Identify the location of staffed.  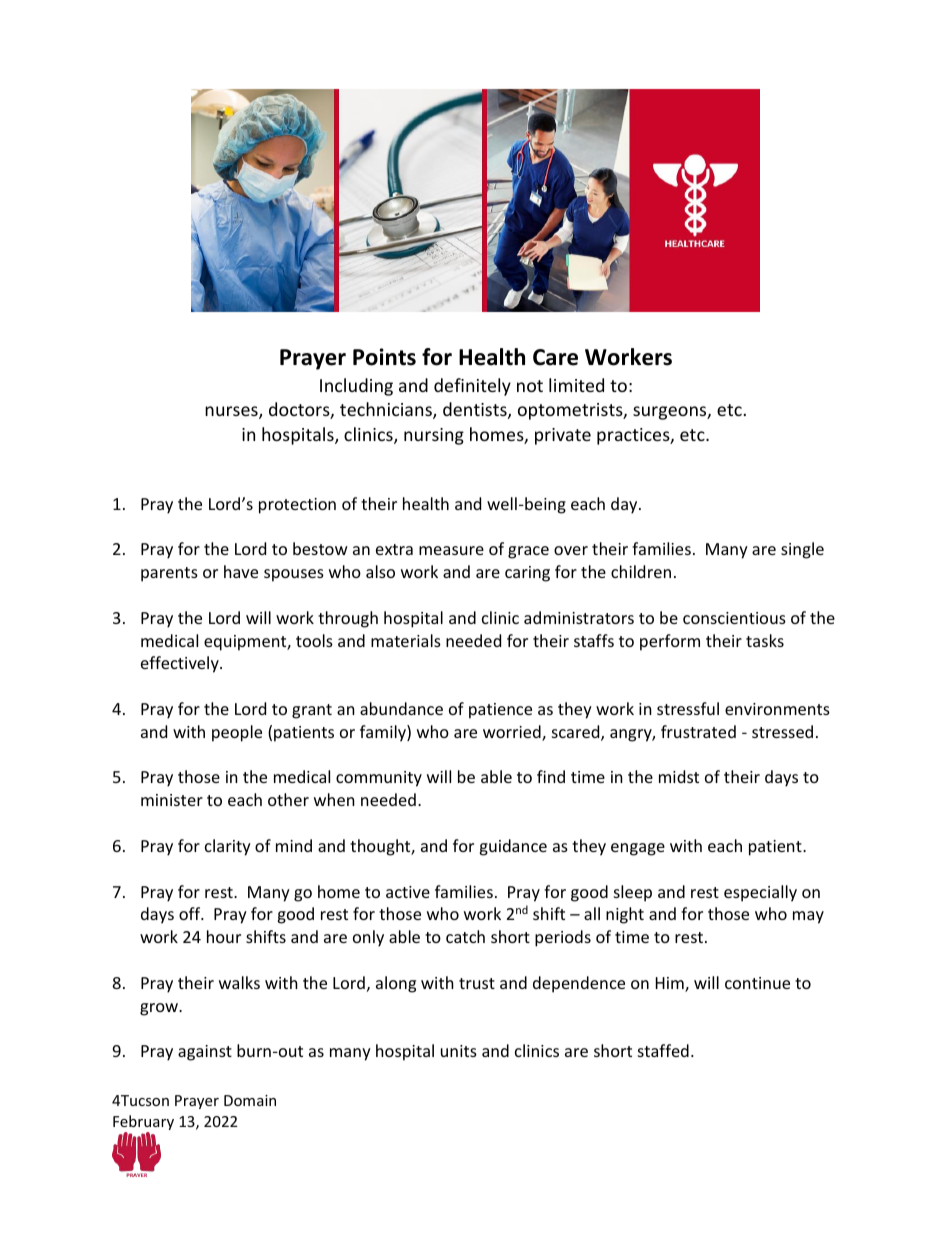
(663, 1050).
